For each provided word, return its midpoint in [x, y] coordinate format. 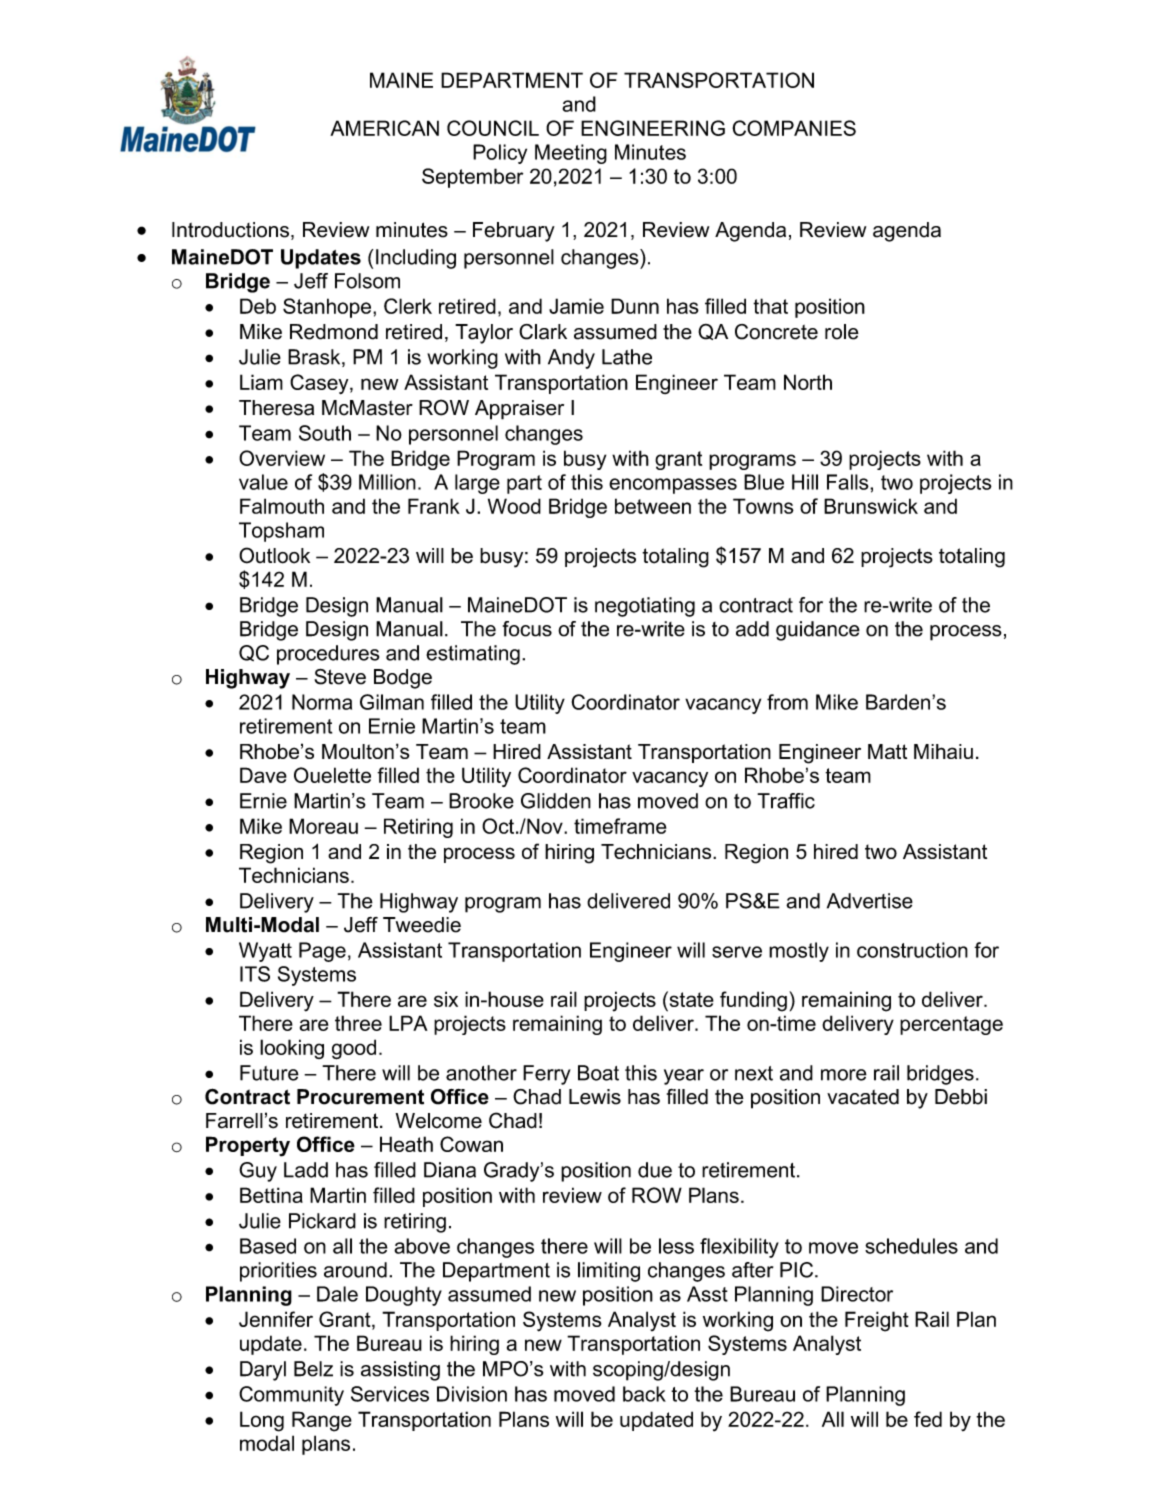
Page [322, 952]
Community [291, 1396]
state [690, 999]
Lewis [595, 1097]
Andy [571, 359]
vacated [863, 1097]
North [808, 382]
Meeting [571, 154]
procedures [328, 655]
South [325, 433]
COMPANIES [794, 128]
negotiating [645, 607]
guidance [818, 631]
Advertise [870, 901]
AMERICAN [384, 128]
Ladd [306, 1170]
